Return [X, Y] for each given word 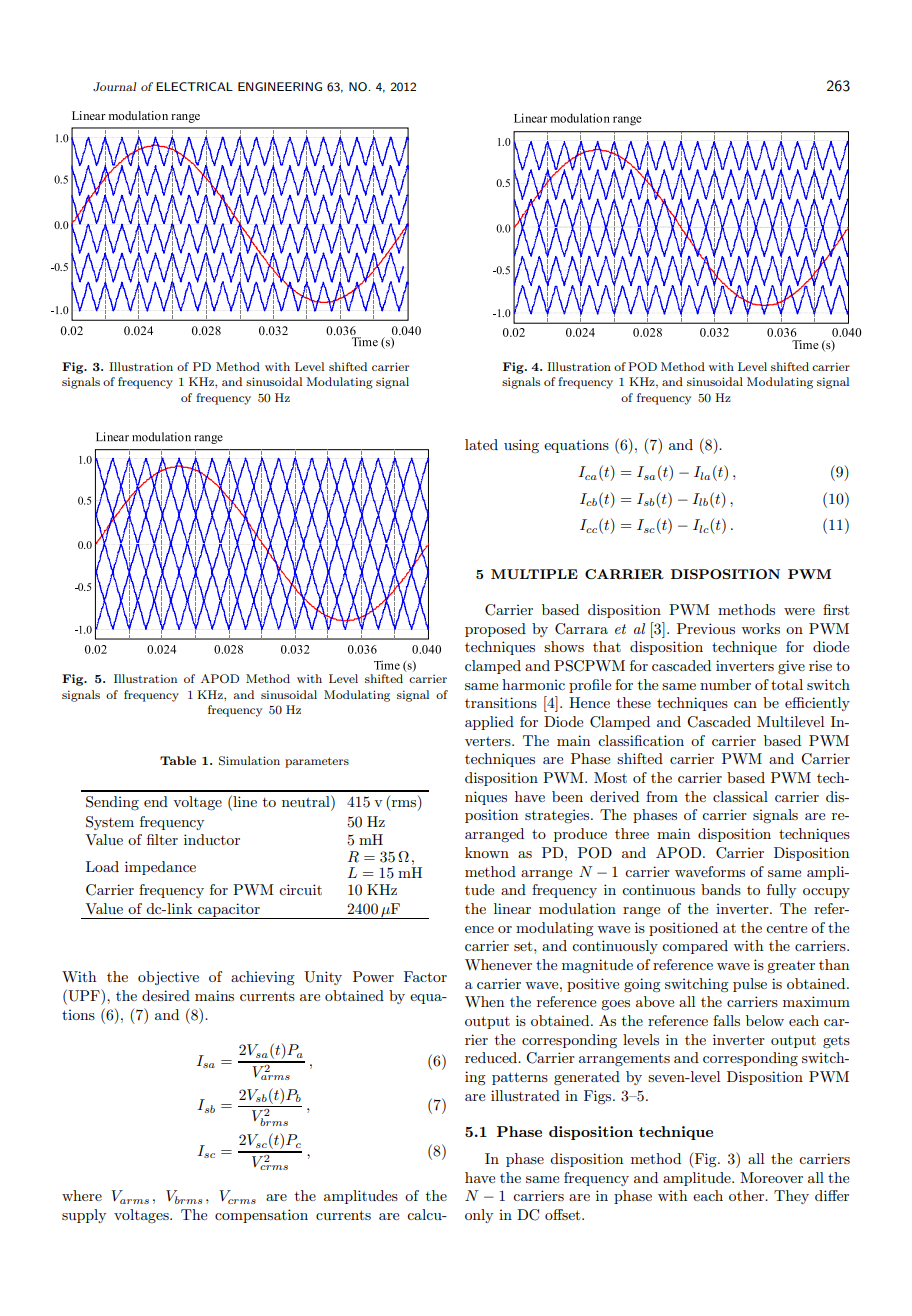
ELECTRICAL [194, 86]
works [760, 628]
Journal [114, 87]
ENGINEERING [280, 86]
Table [178, 760]
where [82, 1195]
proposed [495, 630]
